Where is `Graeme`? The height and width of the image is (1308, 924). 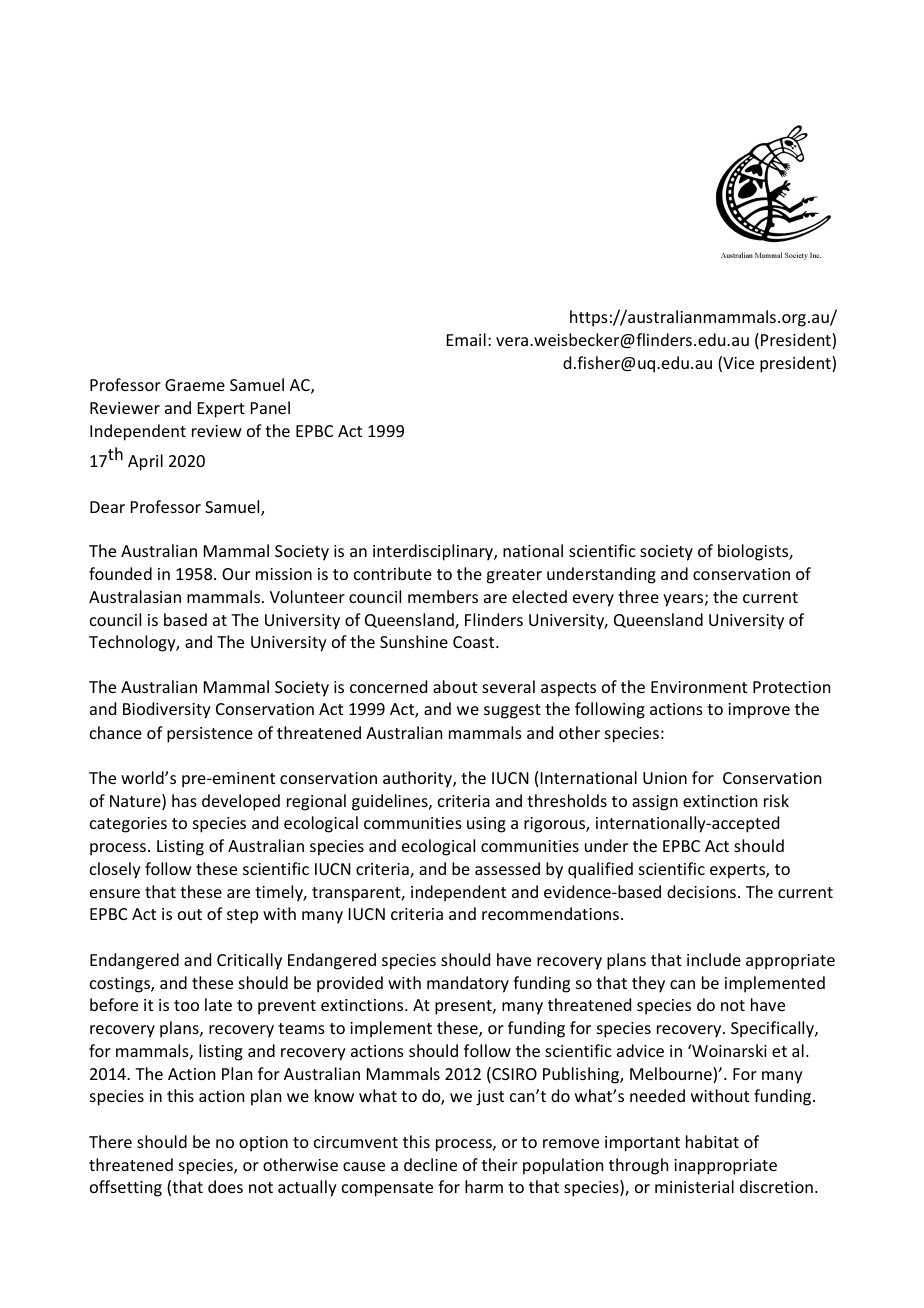
Graeme is located at coordinates (195, 385).
